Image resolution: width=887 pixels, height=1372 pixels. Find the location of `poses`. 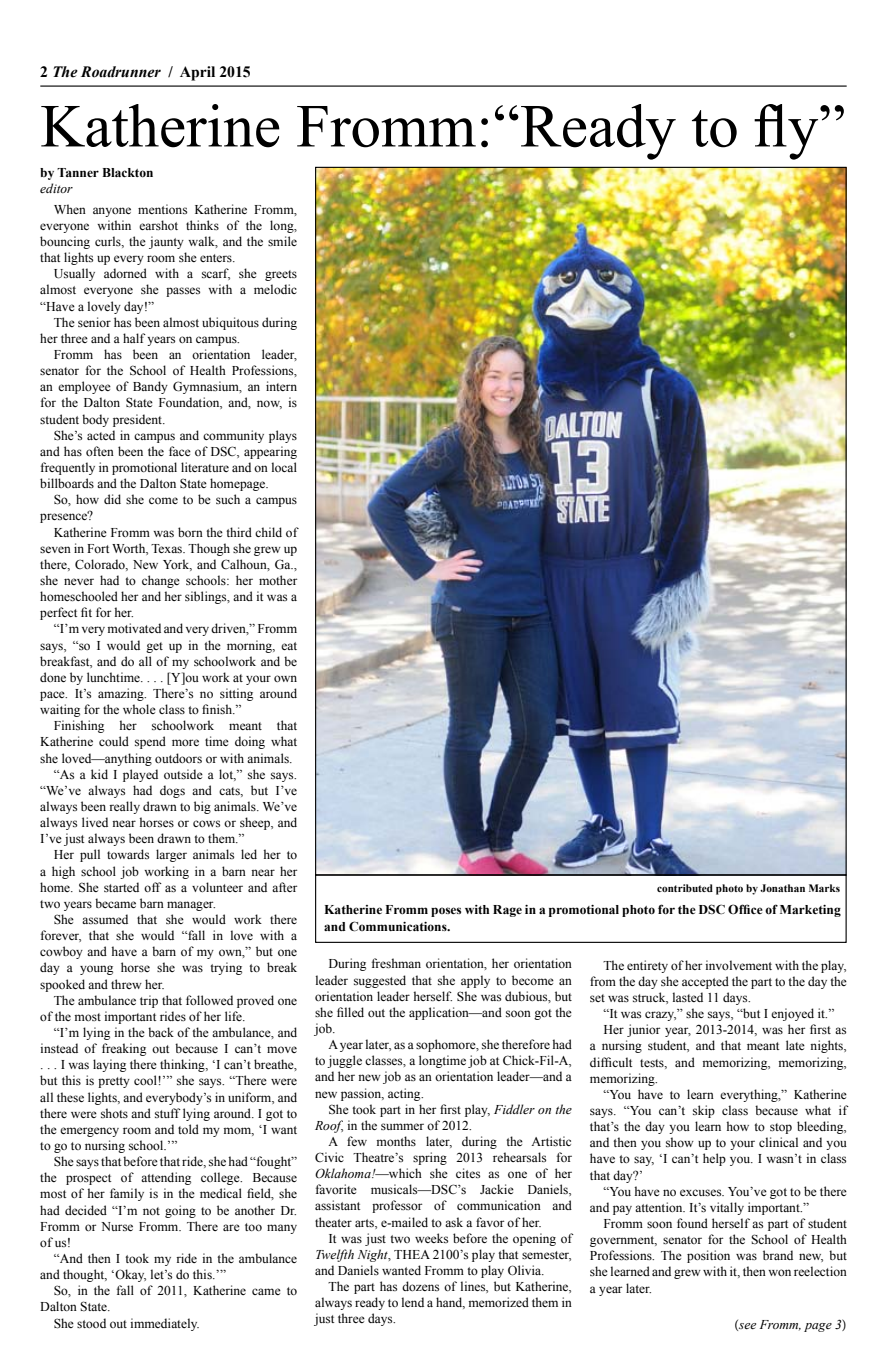

poses is located at coordinates (446, 912).
